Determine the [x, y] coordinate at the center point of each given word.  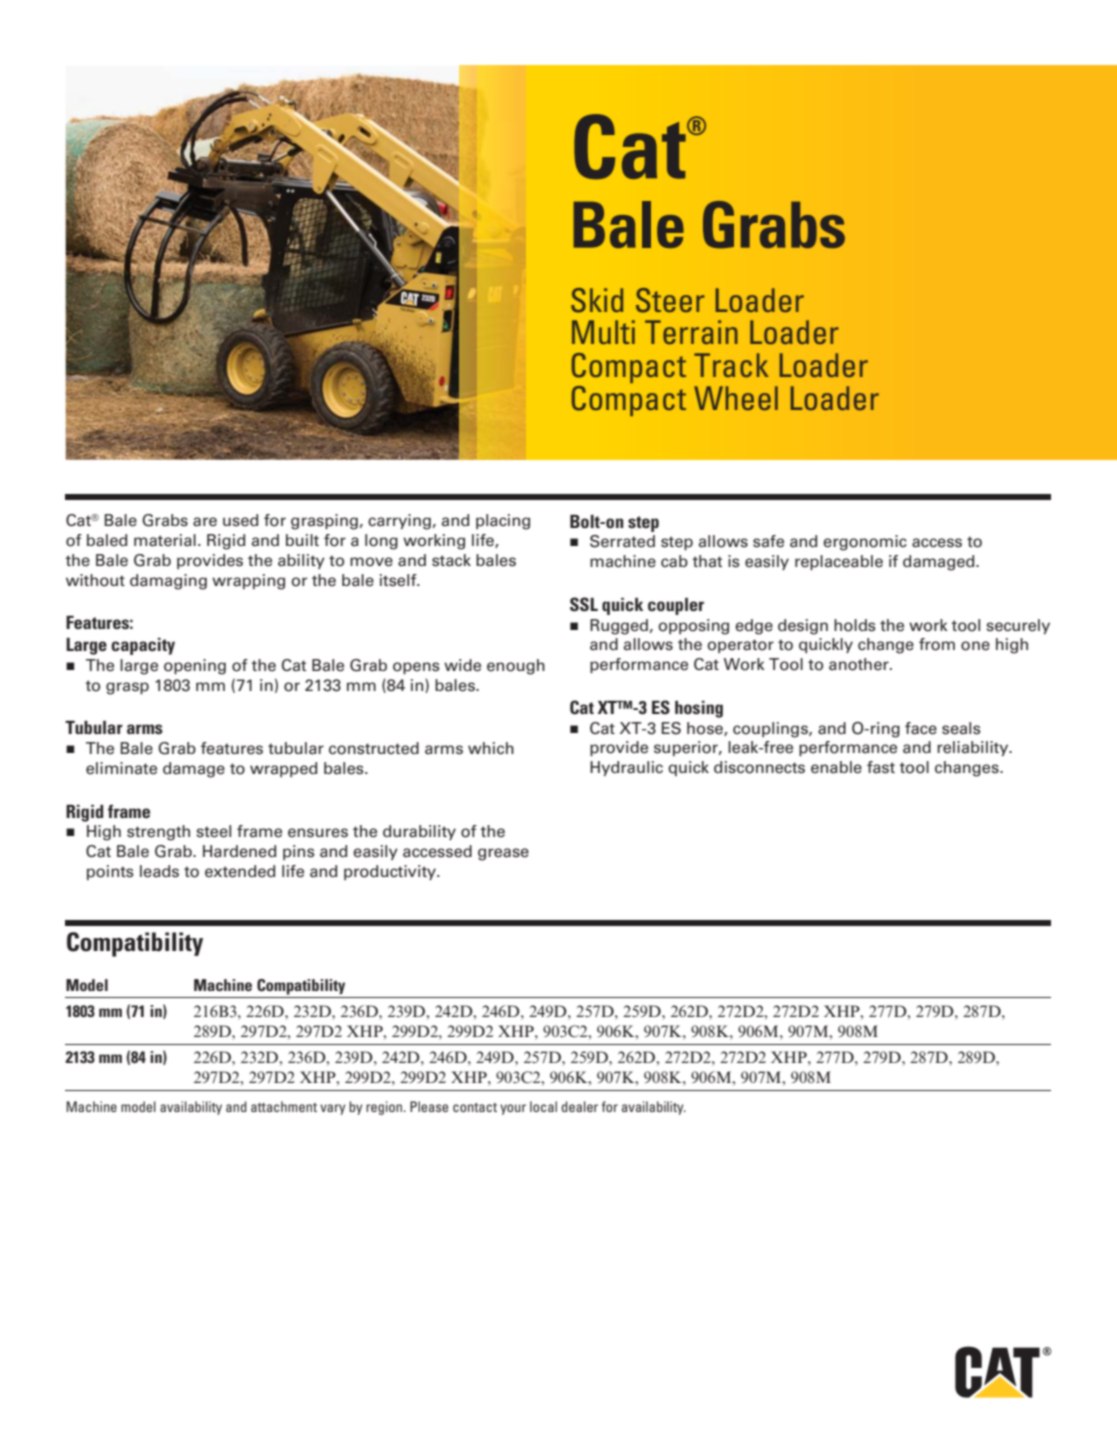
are [205, 522]
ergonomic [865, 543]
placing [503, 522]
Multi [603, 332]
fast [881, 767]
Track [731, 365]
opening [195, 667]
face [921, 728]
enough [516, 667]
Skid [597, 300]
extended [240, 871]
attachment [284, 1106]
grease [503, 854]
